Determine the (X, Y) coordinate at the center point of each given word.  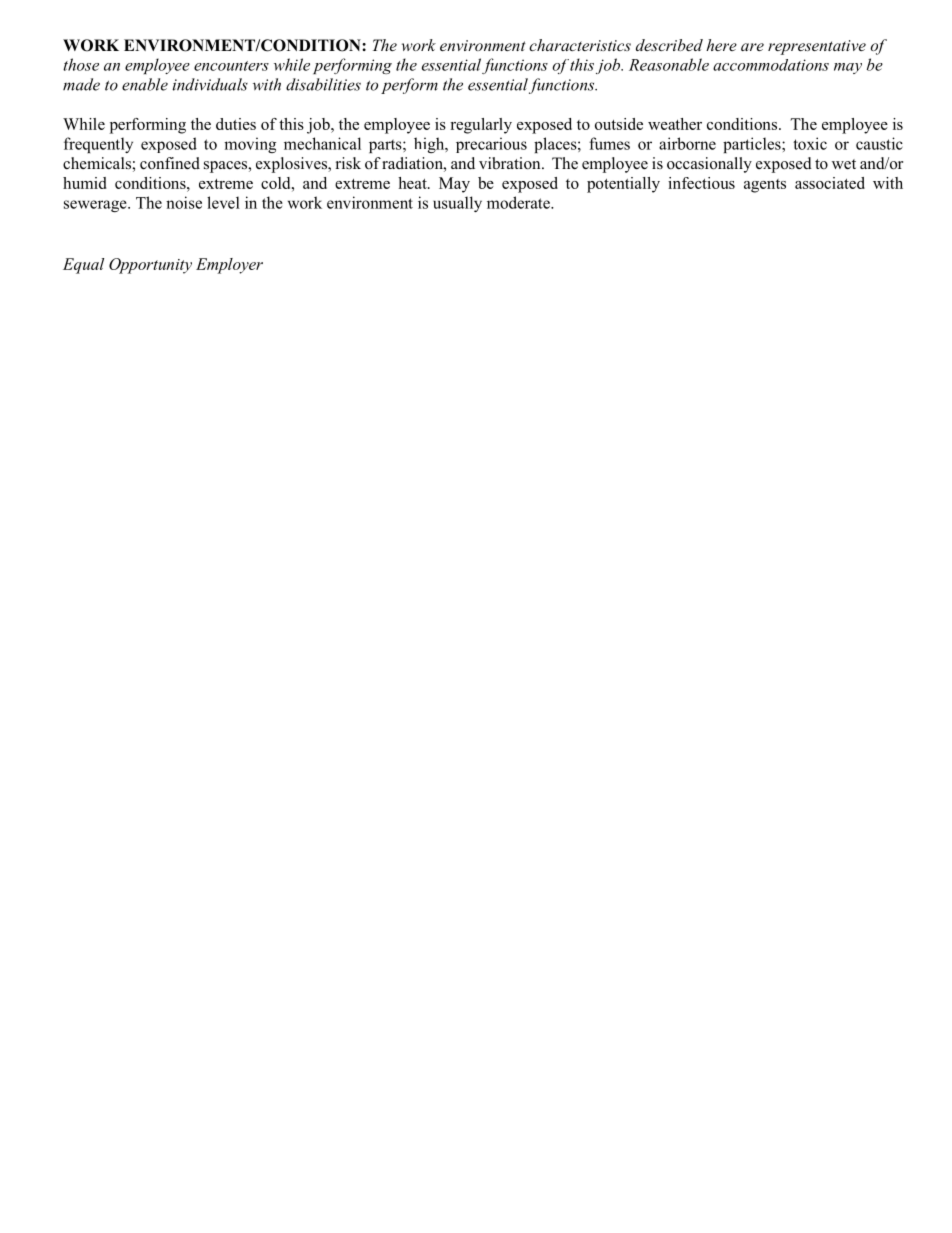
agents (765, 186)
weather (675, 124)
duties (236, 124)
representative (817, 47)
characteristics (580, 45)
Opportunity (150, 266)
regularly (481, 126)
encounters (231, 66)
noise (184, 202)
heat (413, 183)
